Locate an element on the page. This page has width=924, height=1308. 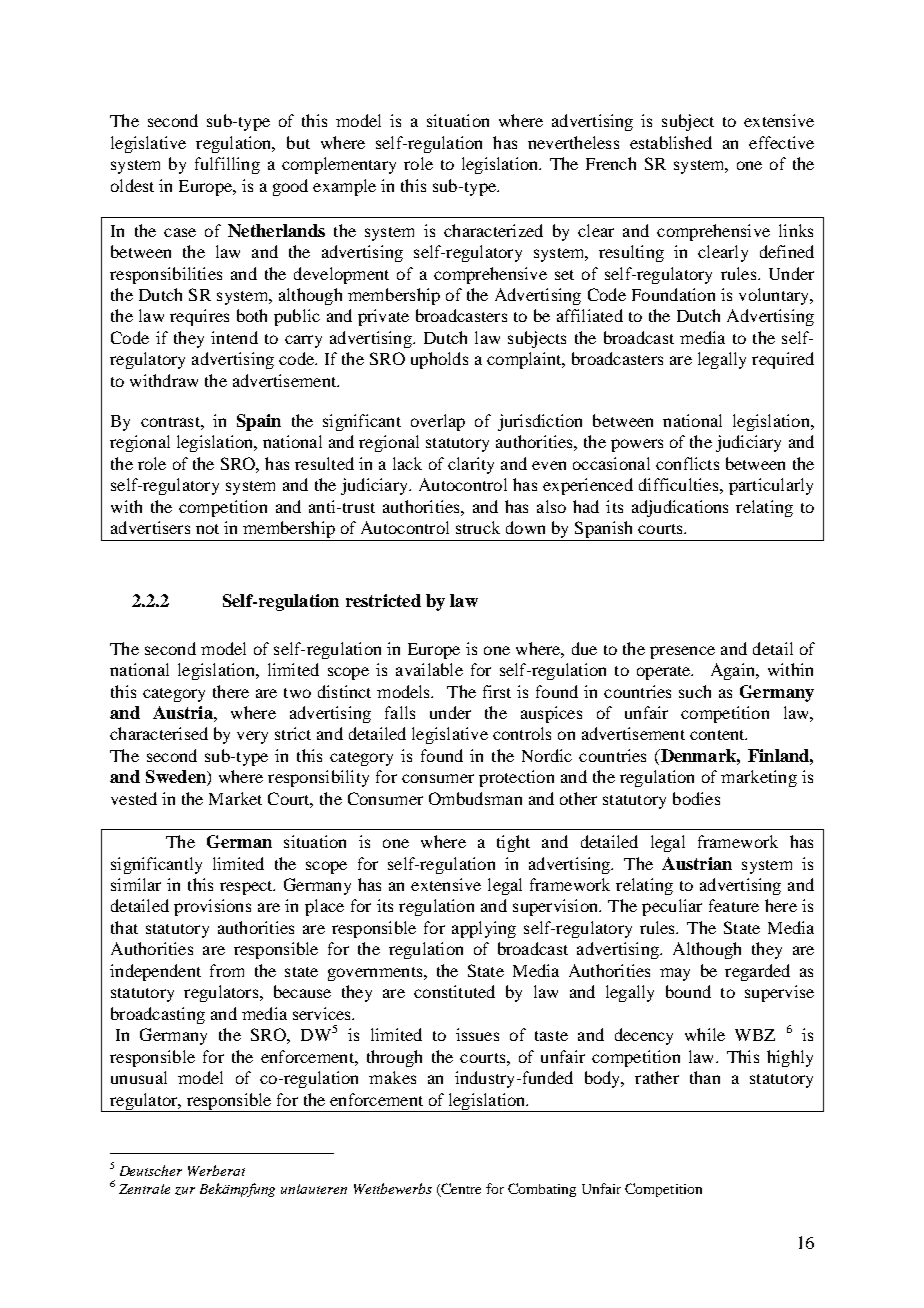
feature is located at coordinates (734, 905).
